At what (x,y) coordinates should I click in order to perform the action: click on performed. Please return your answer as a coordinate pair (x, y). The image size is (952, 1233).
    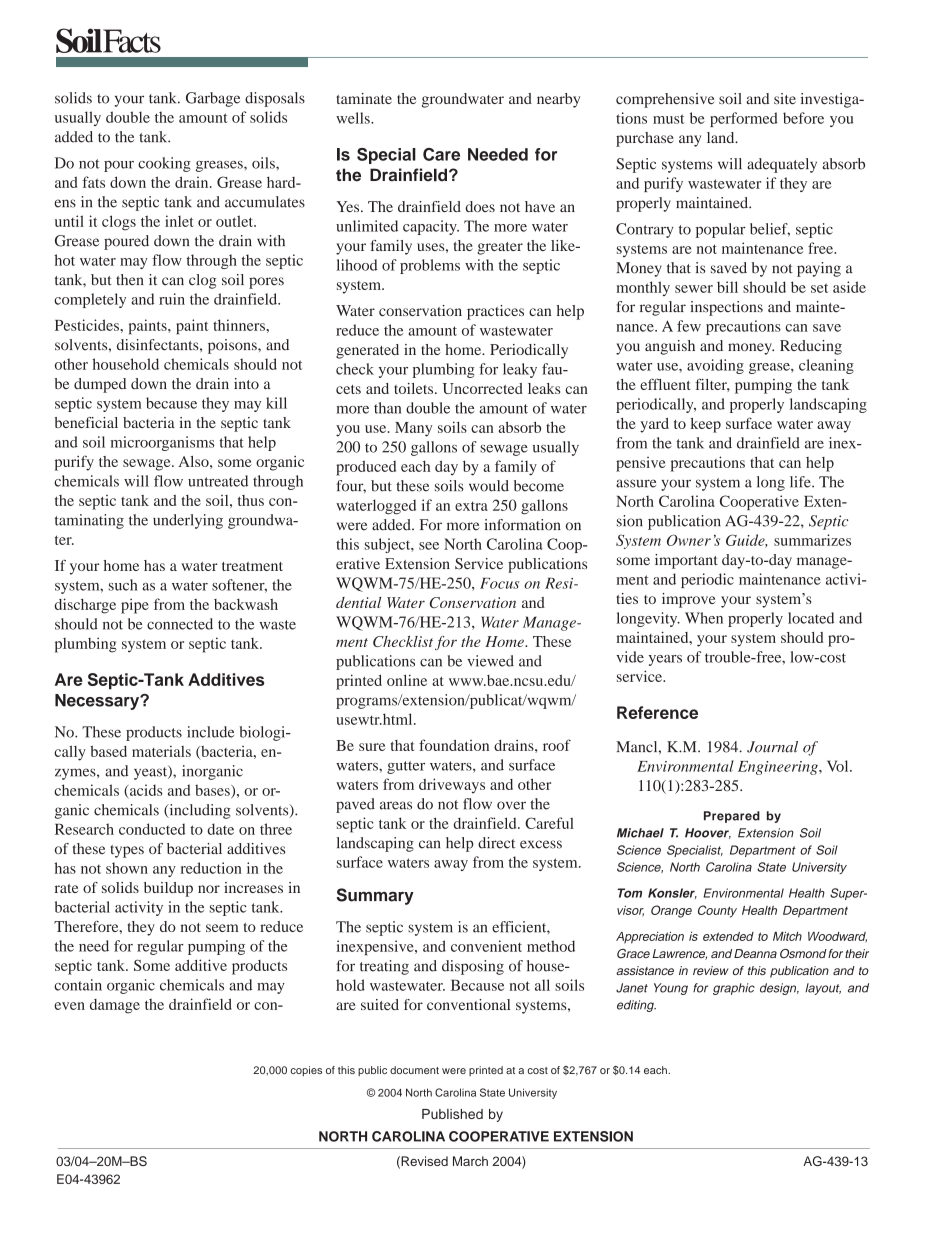
    Looking at the image, I should click on (744, 119).
